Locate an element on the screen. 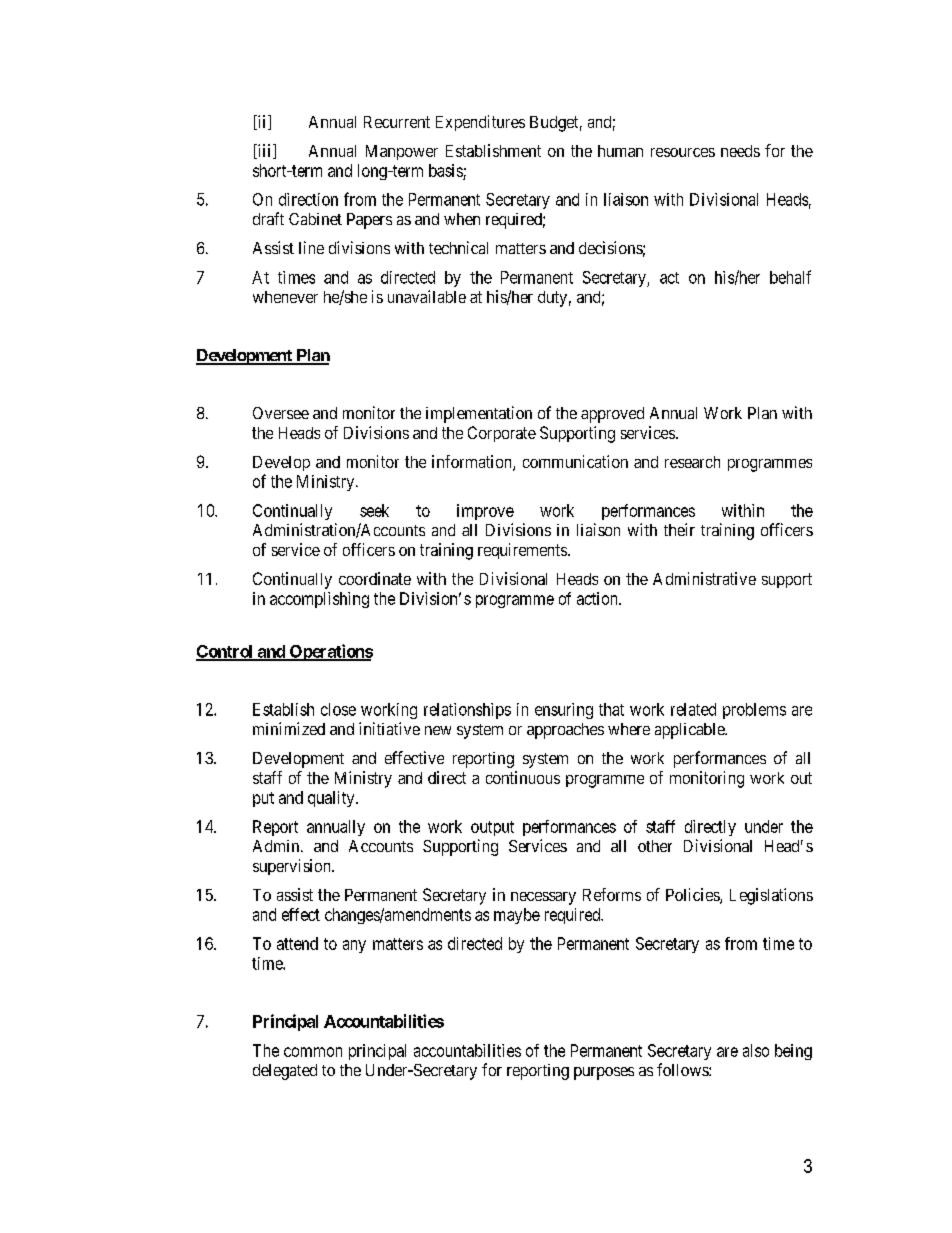 This screenshot has height=1233, width=952. output is located at coordinates (492, 828).
